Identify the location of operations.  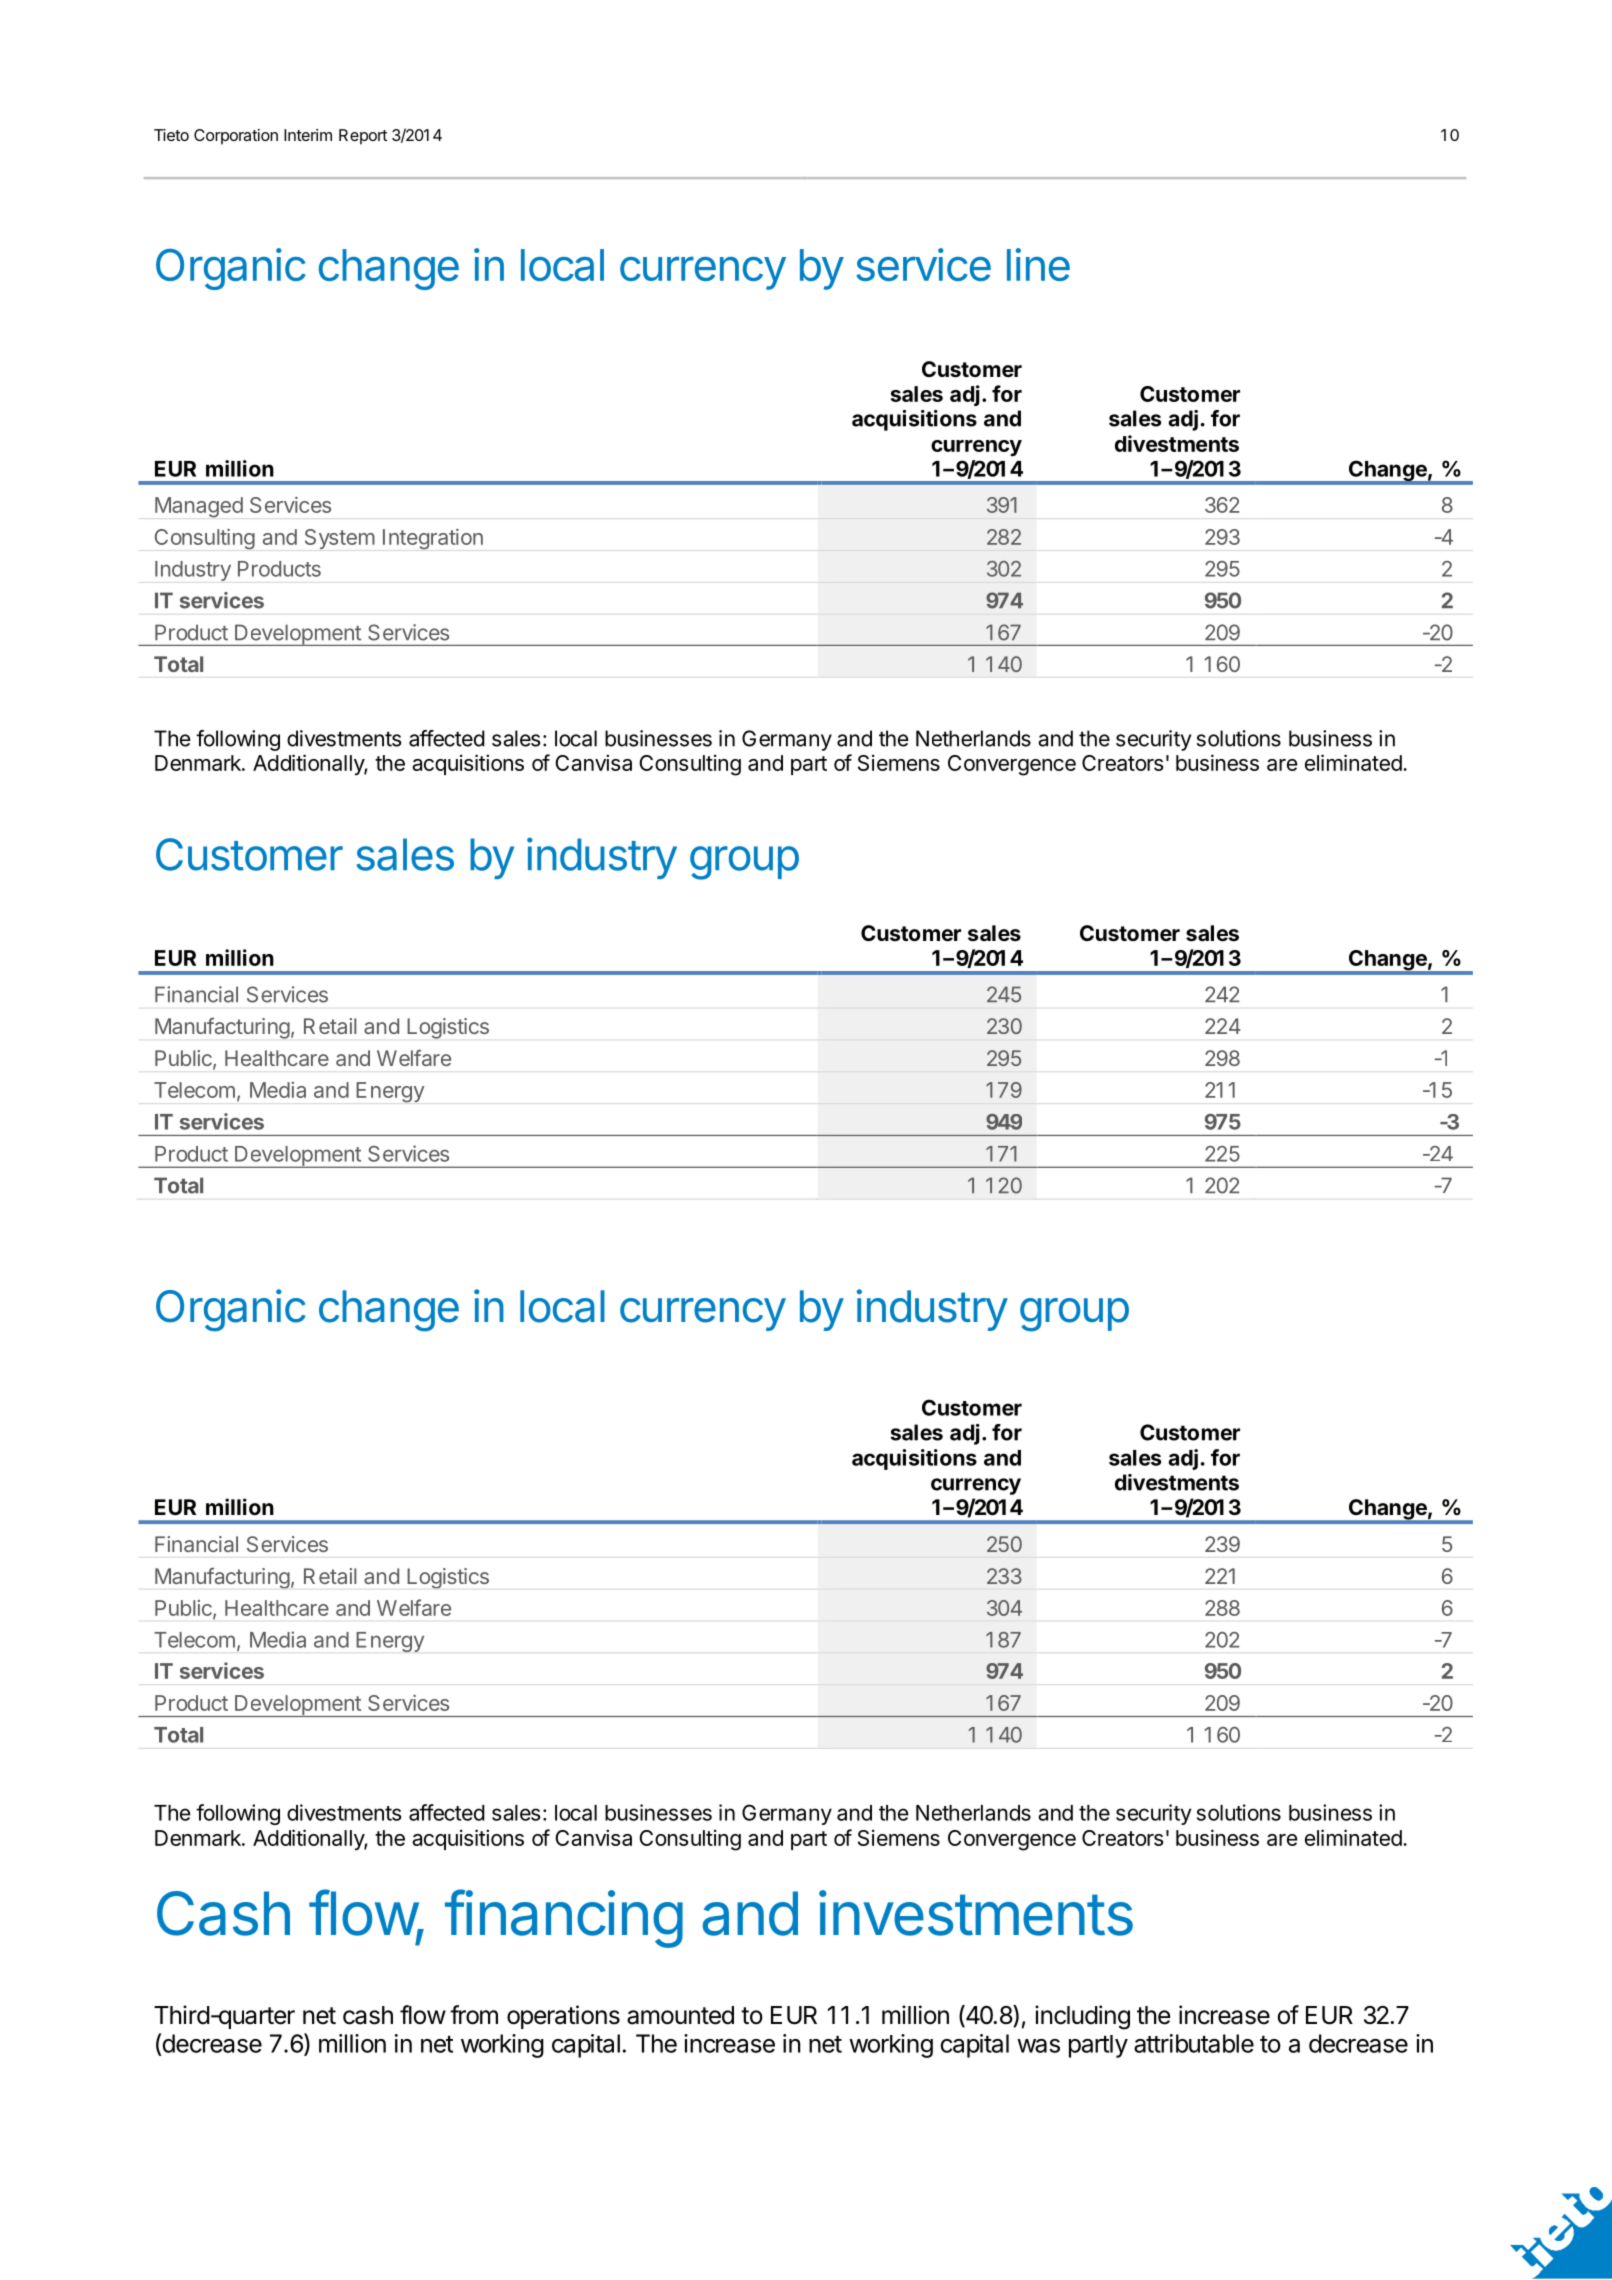
(563, 2017).
